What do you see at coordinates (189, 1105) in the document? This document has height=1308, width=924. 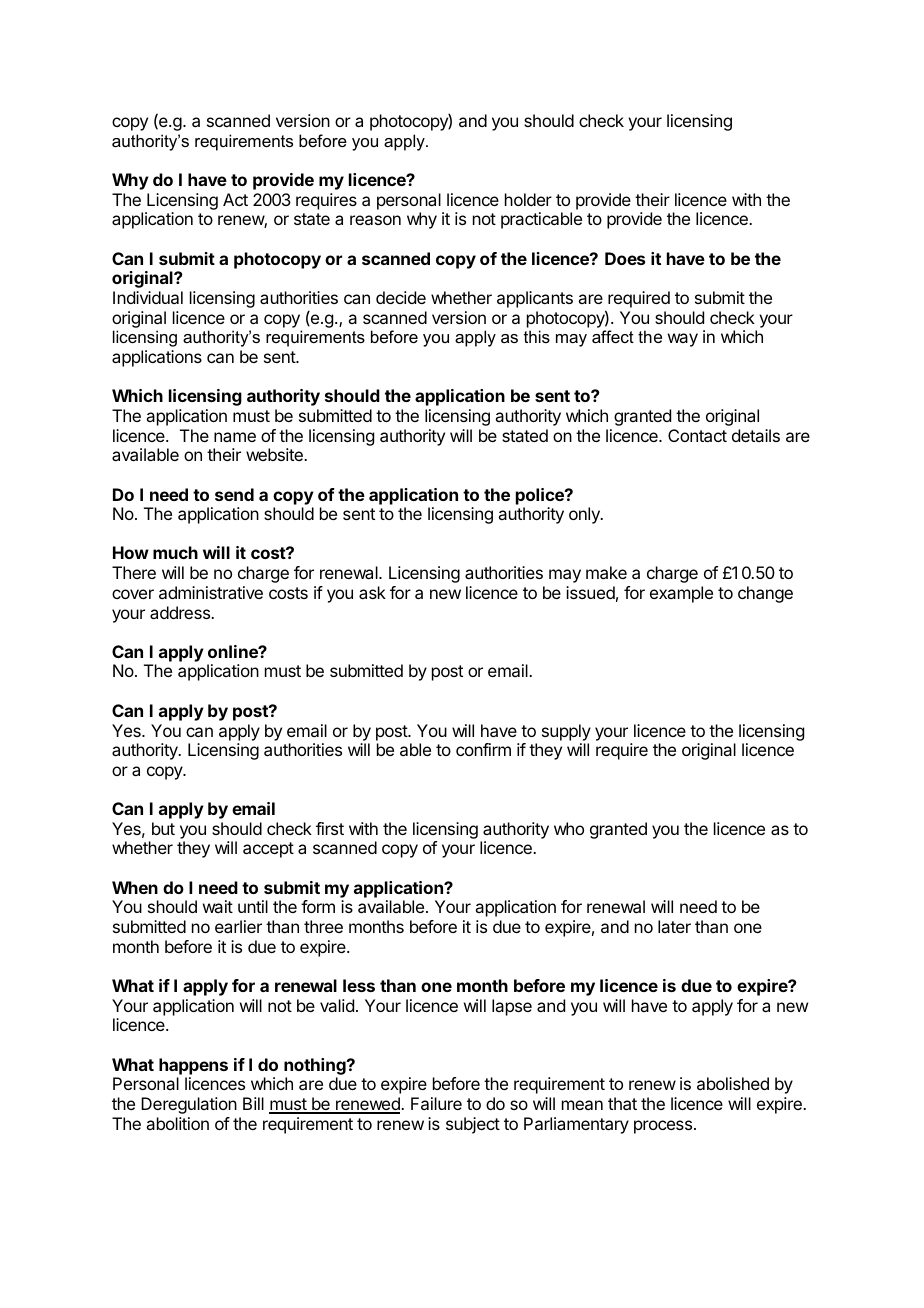 I see `Deregulation` at bounding box center [189, 1105].
